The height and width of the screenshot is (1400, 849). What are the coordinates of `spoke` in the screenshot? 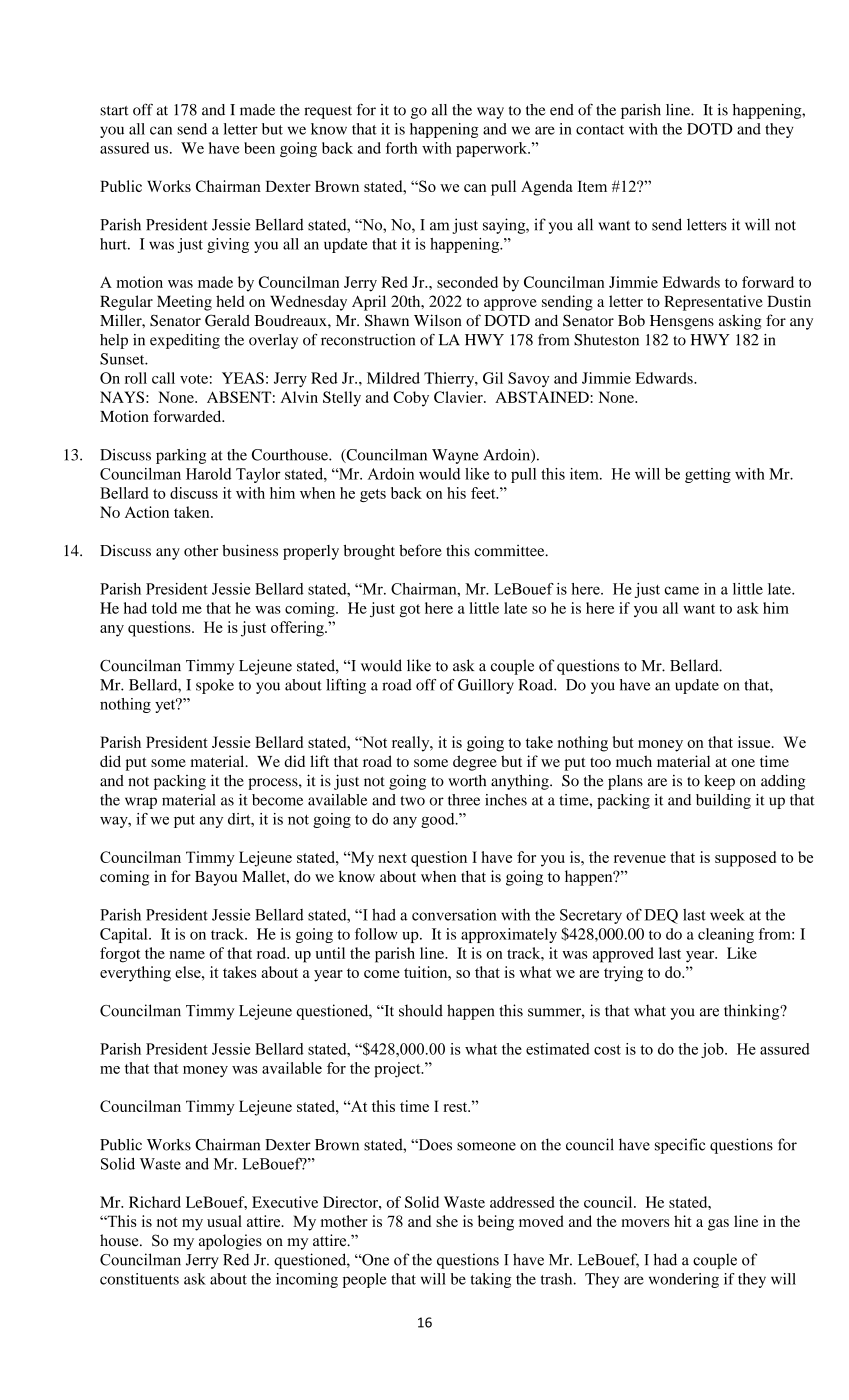 It's located at (215, 686).
